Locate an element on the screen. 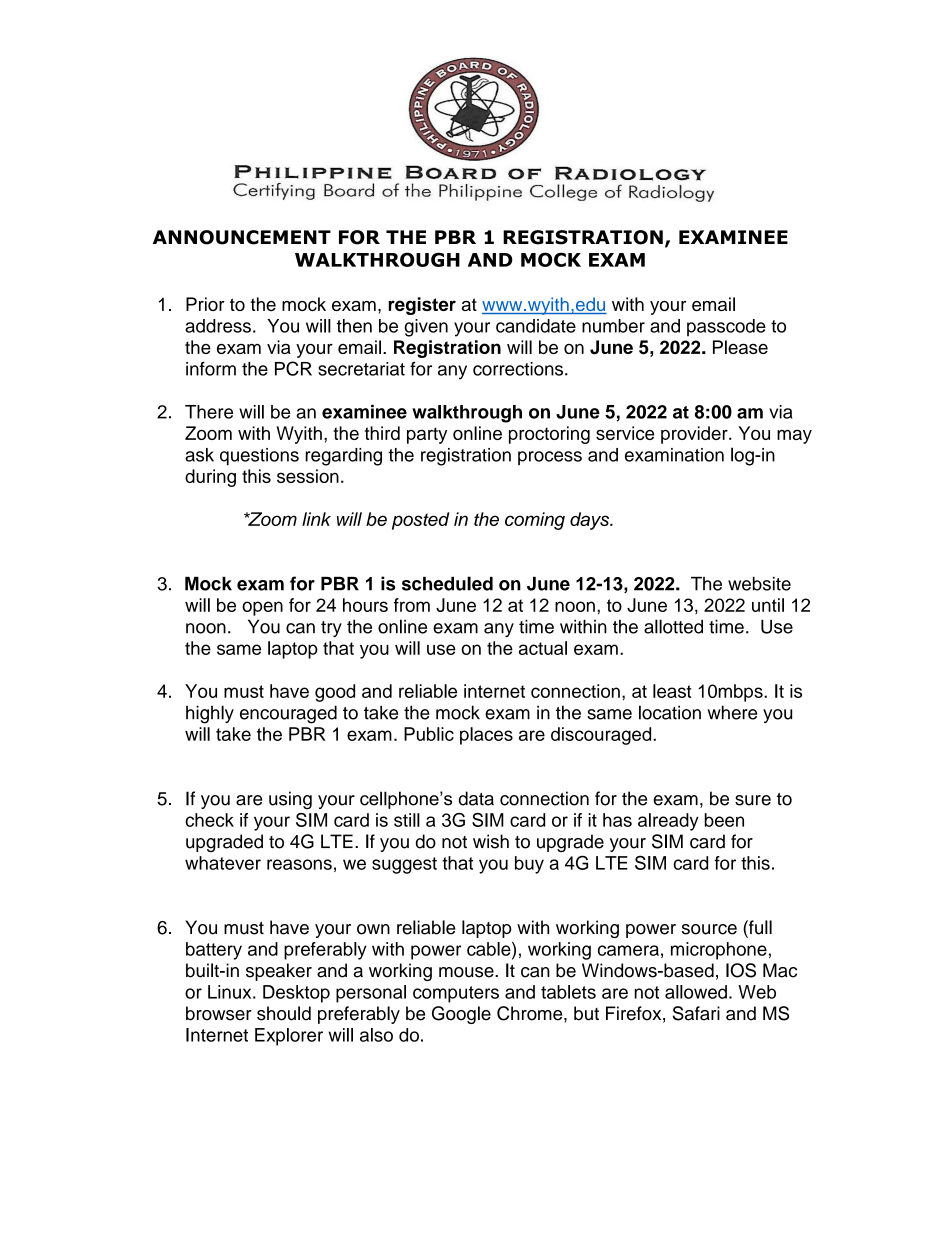 The height and width of the screenshot is (1233, 952). ANNOUNCEMENT is located at coordinates (242, 237).
